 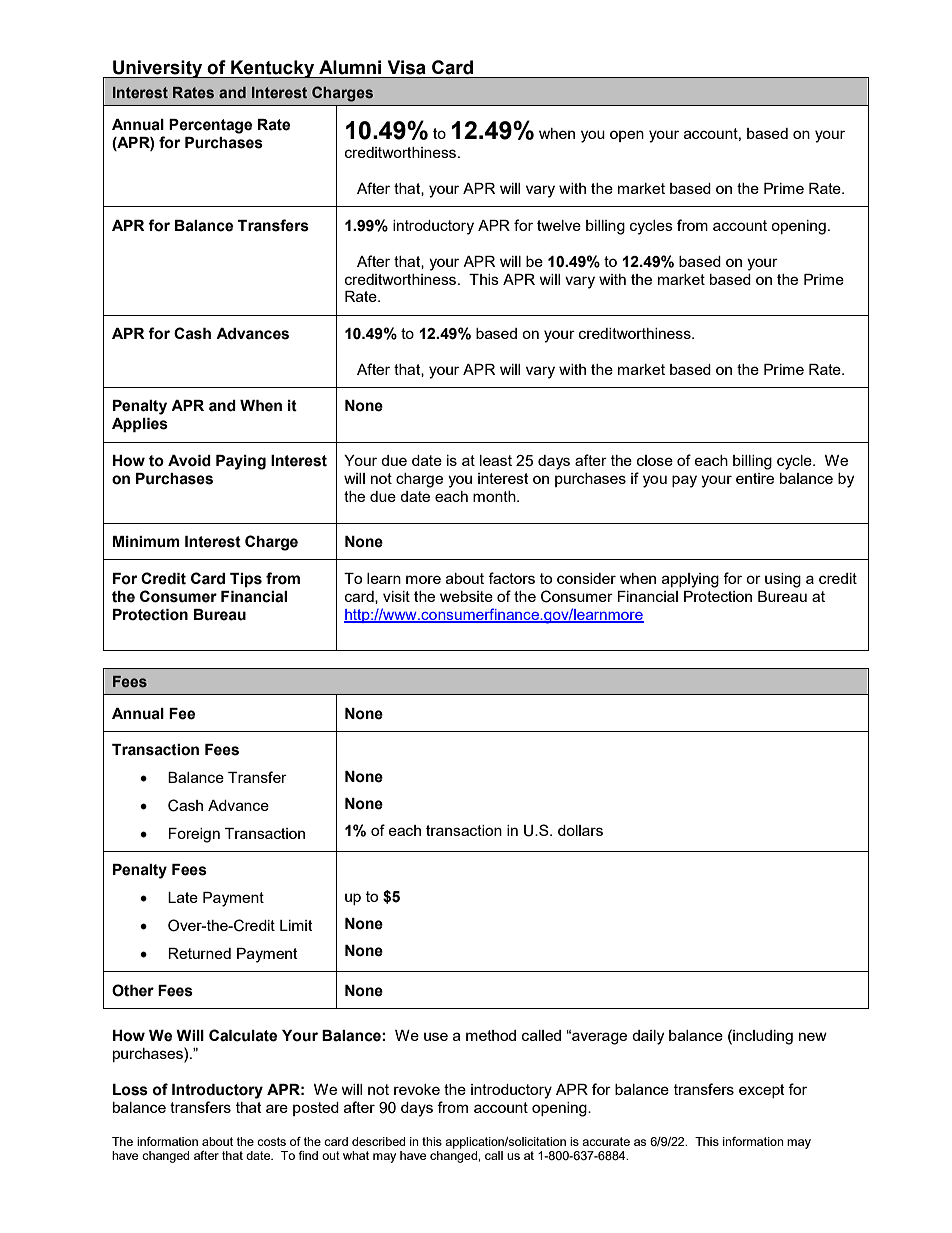 What do you see at coordinates (407, 67) in the screenshot?
I see `Visa` at bounding box center [407, 67].
